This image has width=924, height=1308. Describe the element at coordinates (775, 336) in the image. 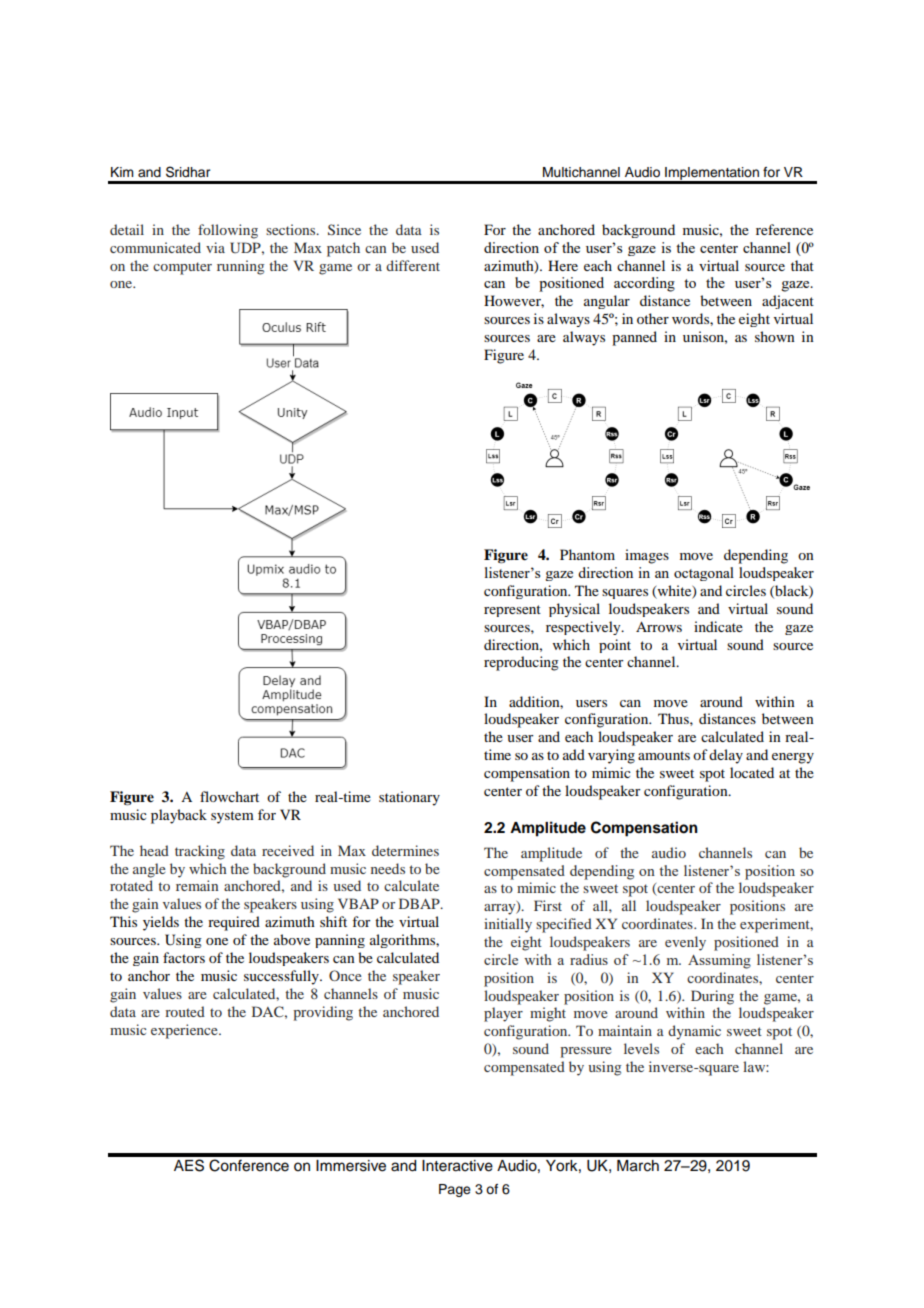

I see `shown` at that location.
